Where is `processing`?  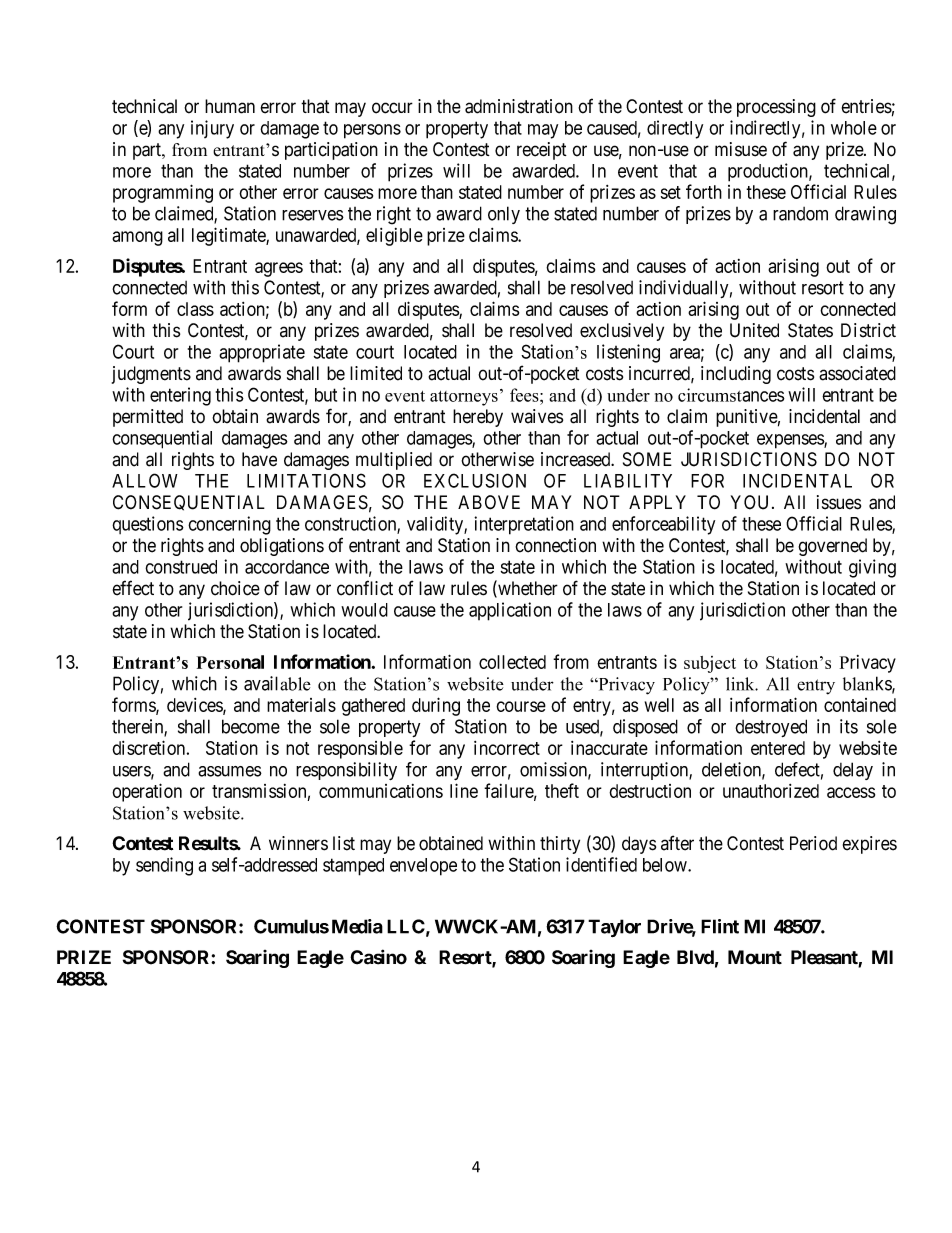 processing is located at coordinates (776, 108).
